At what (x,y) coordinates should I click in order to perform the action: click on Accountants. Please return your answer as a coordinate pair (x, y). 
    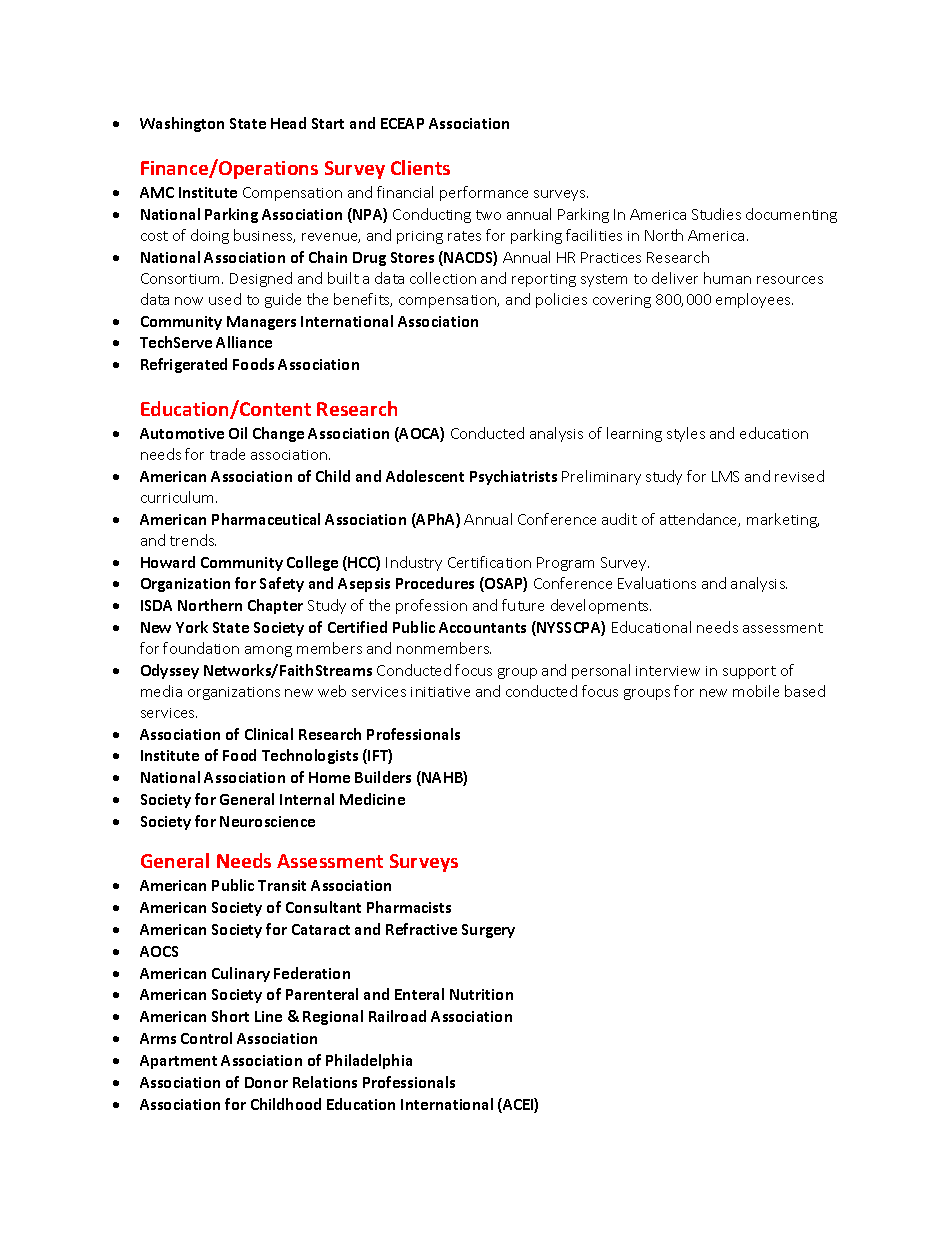
    Looking at the image, I should click on (482, 627).
